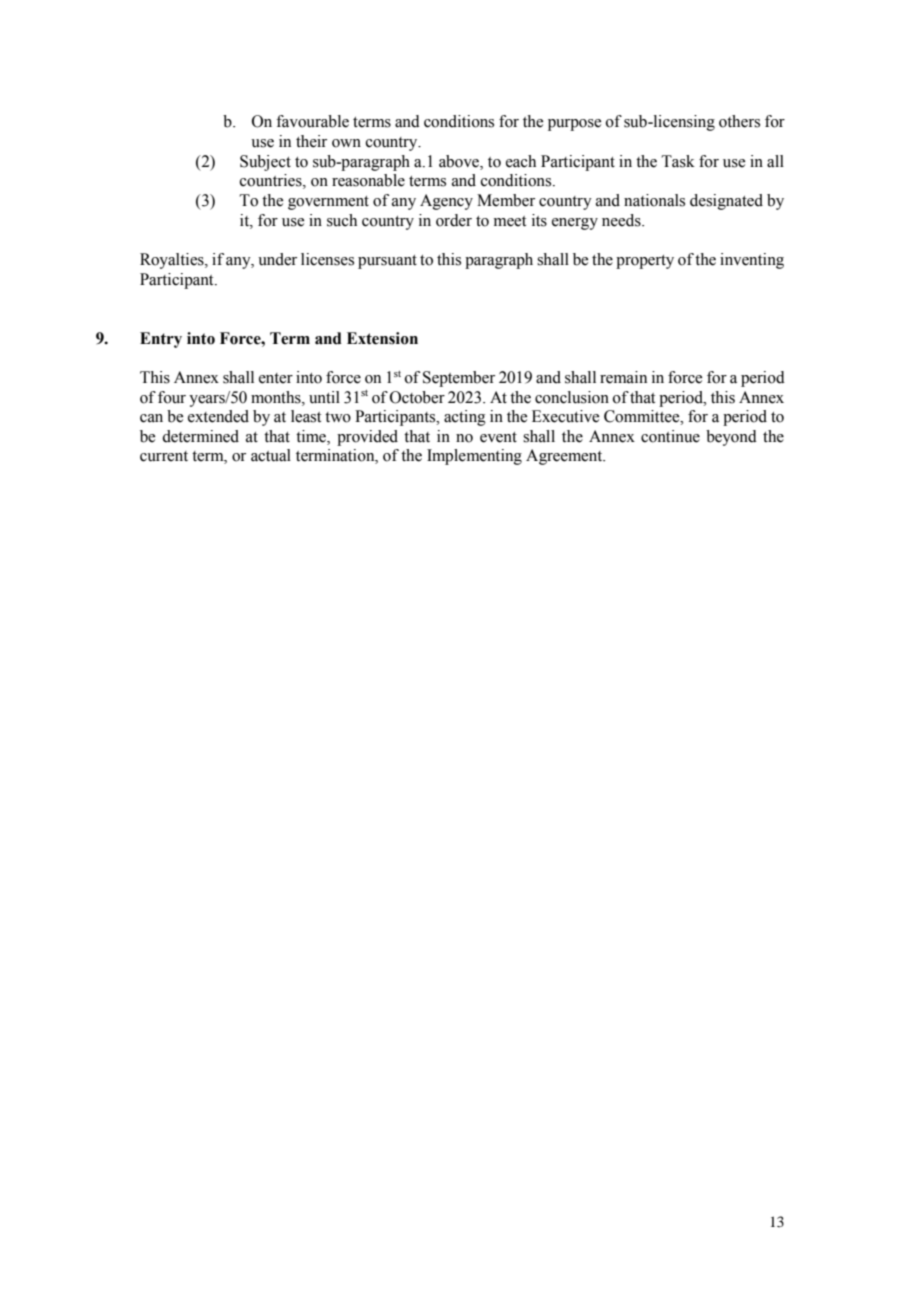  I want to click on continue, so click(670, 436).
